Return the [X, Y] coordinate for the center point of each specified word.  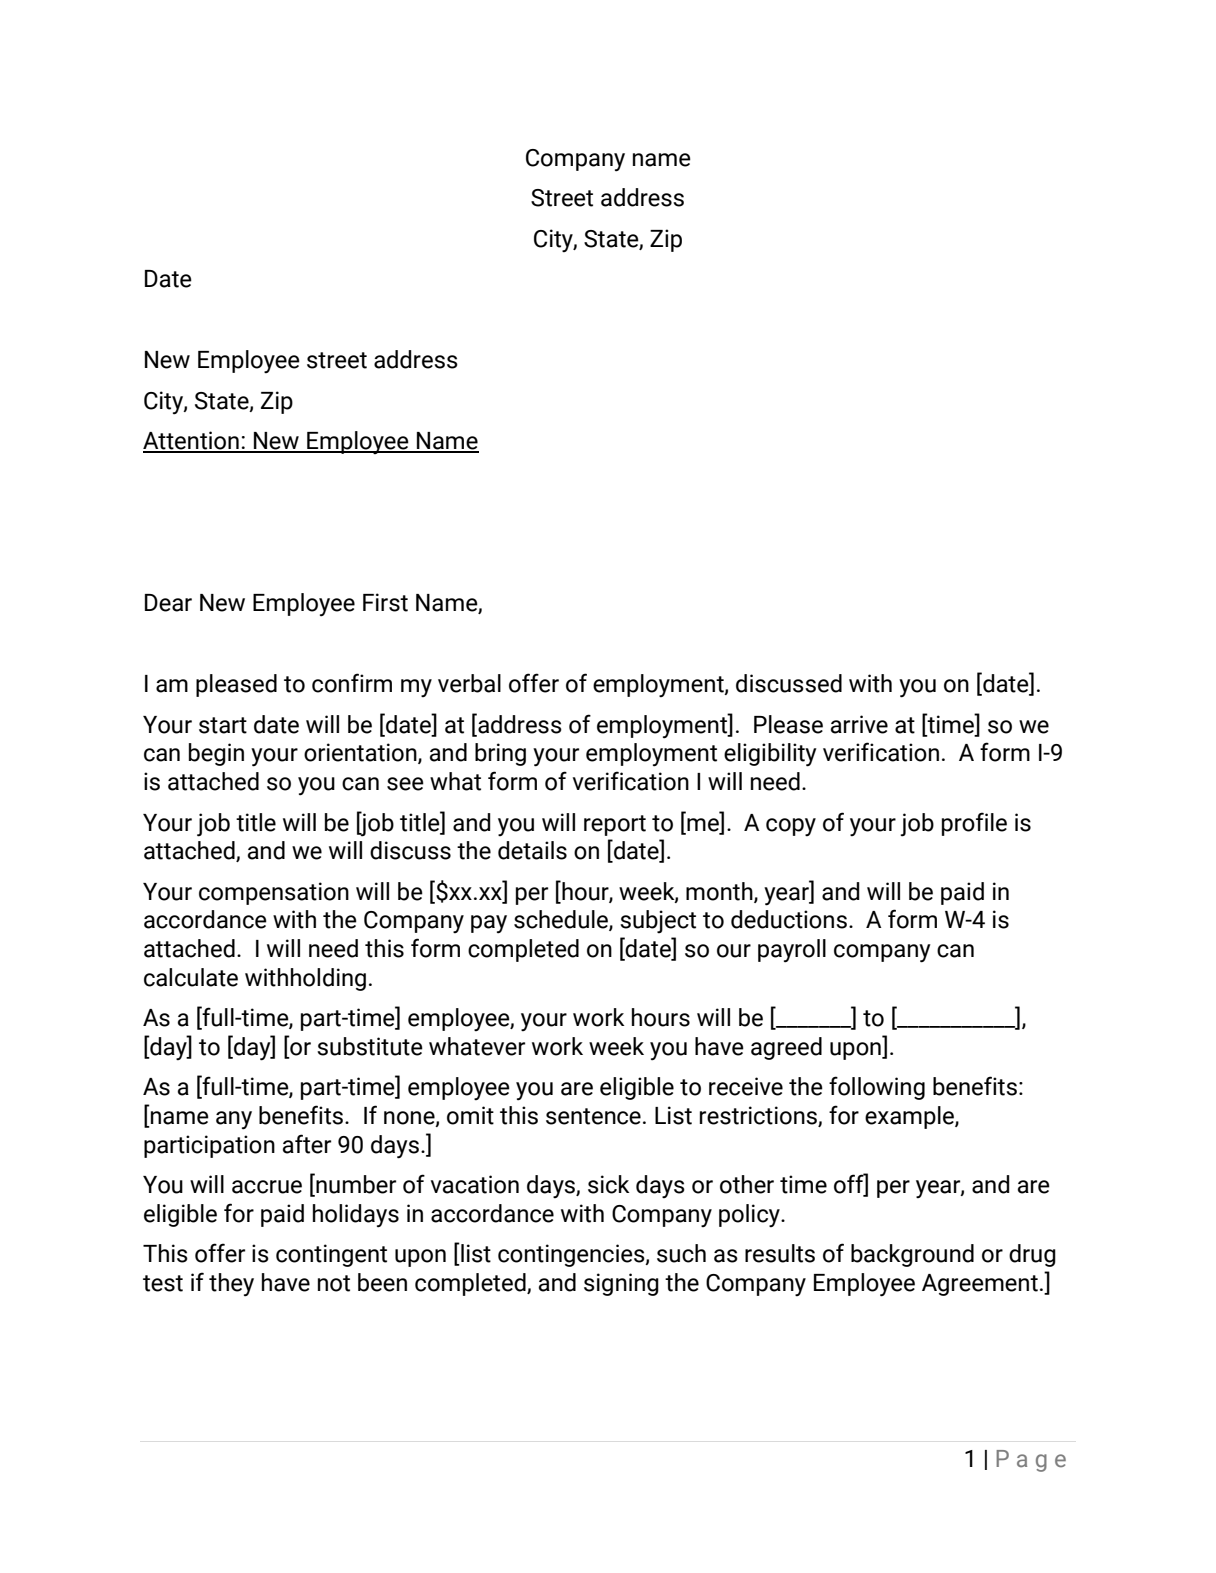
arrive [859, 724]
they [231, 1285]
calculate [191, 977]
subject [658, 922]
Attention [192, 441]
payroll [792, 951]
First [385, 602]
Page [1031, 1461]
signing [621, 1284]
